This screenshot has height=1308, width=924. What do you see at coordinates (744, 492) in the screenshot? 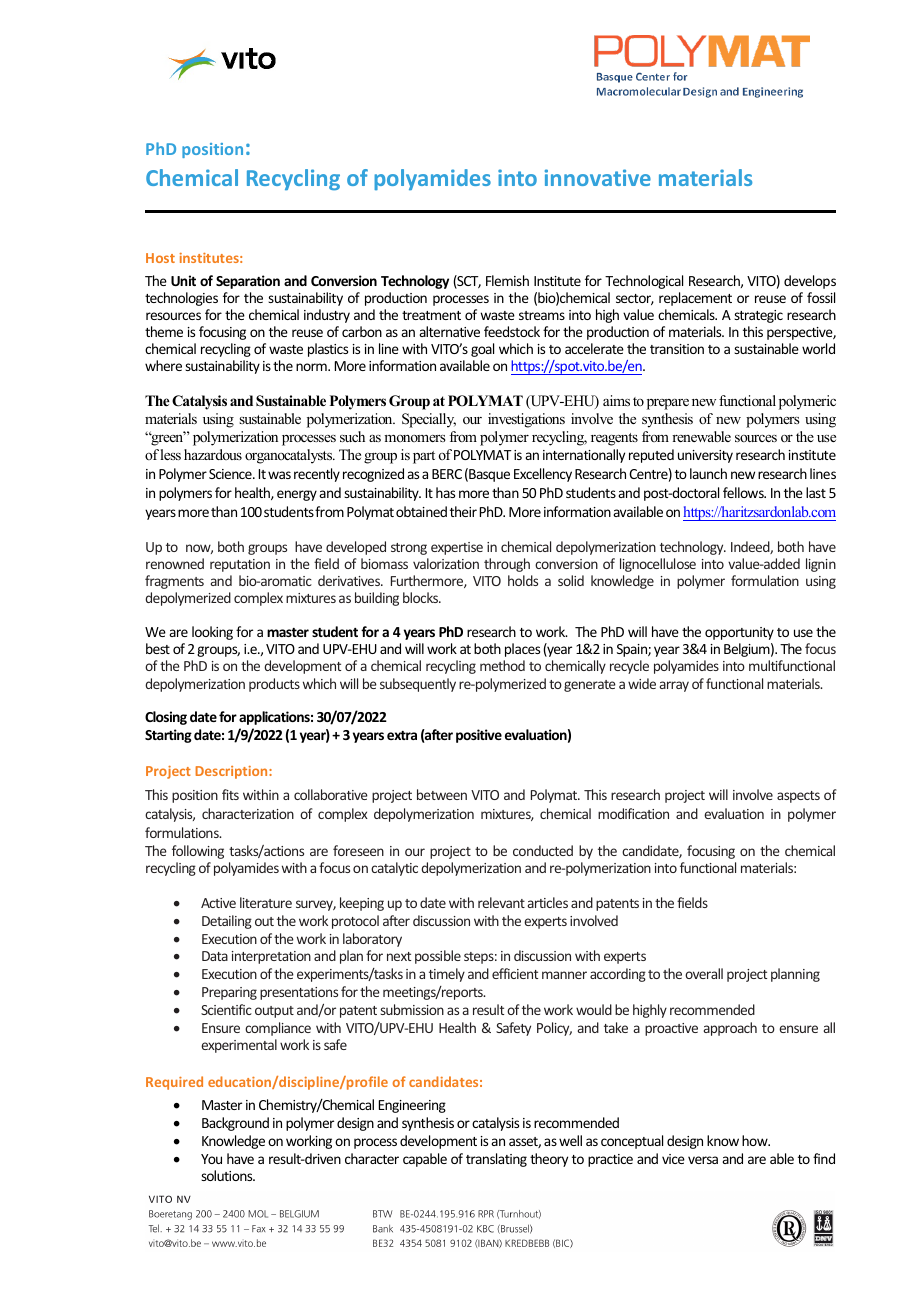
I see `fellows` at bounding box center [744, 492].
